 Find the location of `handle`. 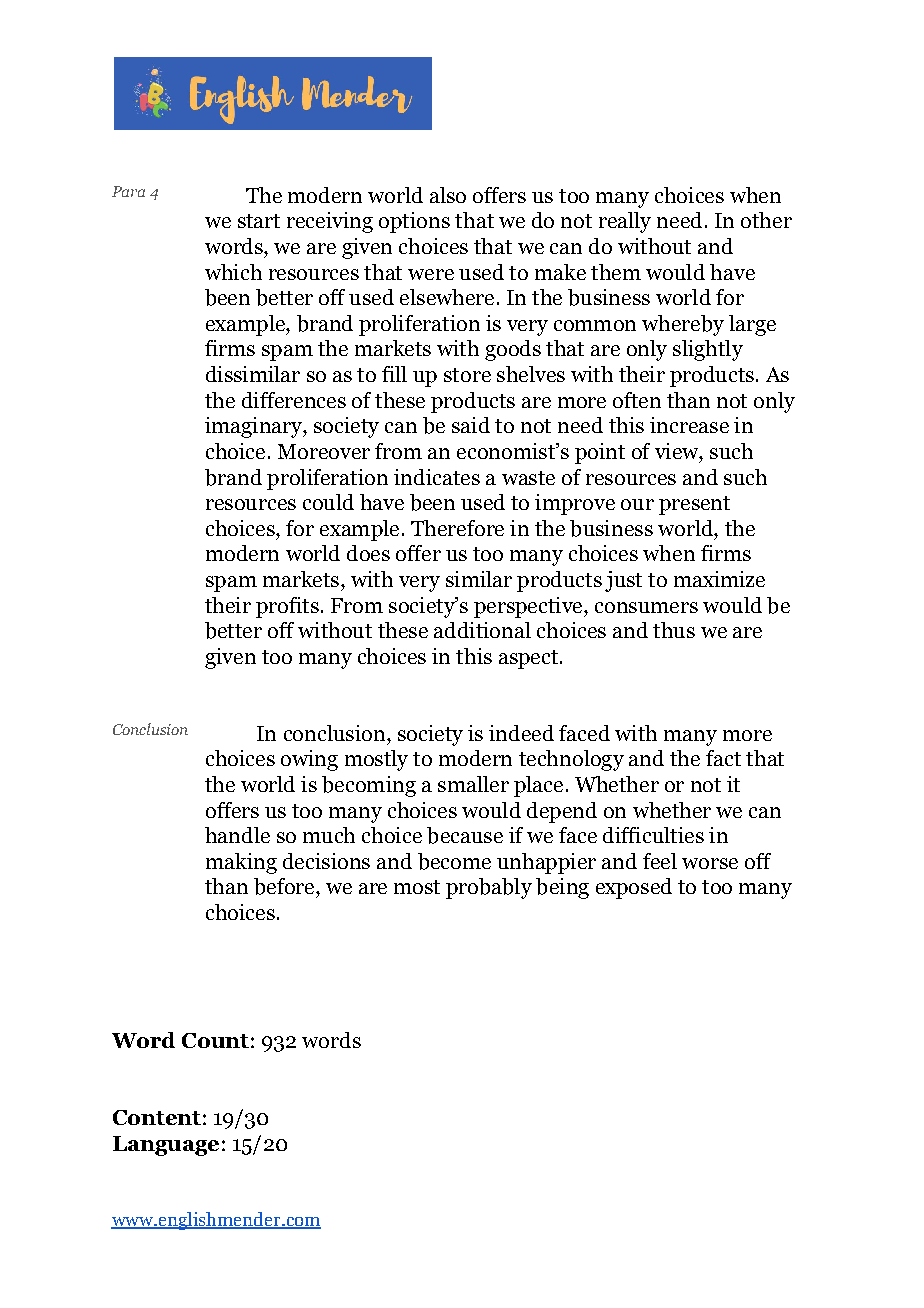

handle is located at coordinates (237, 835).
